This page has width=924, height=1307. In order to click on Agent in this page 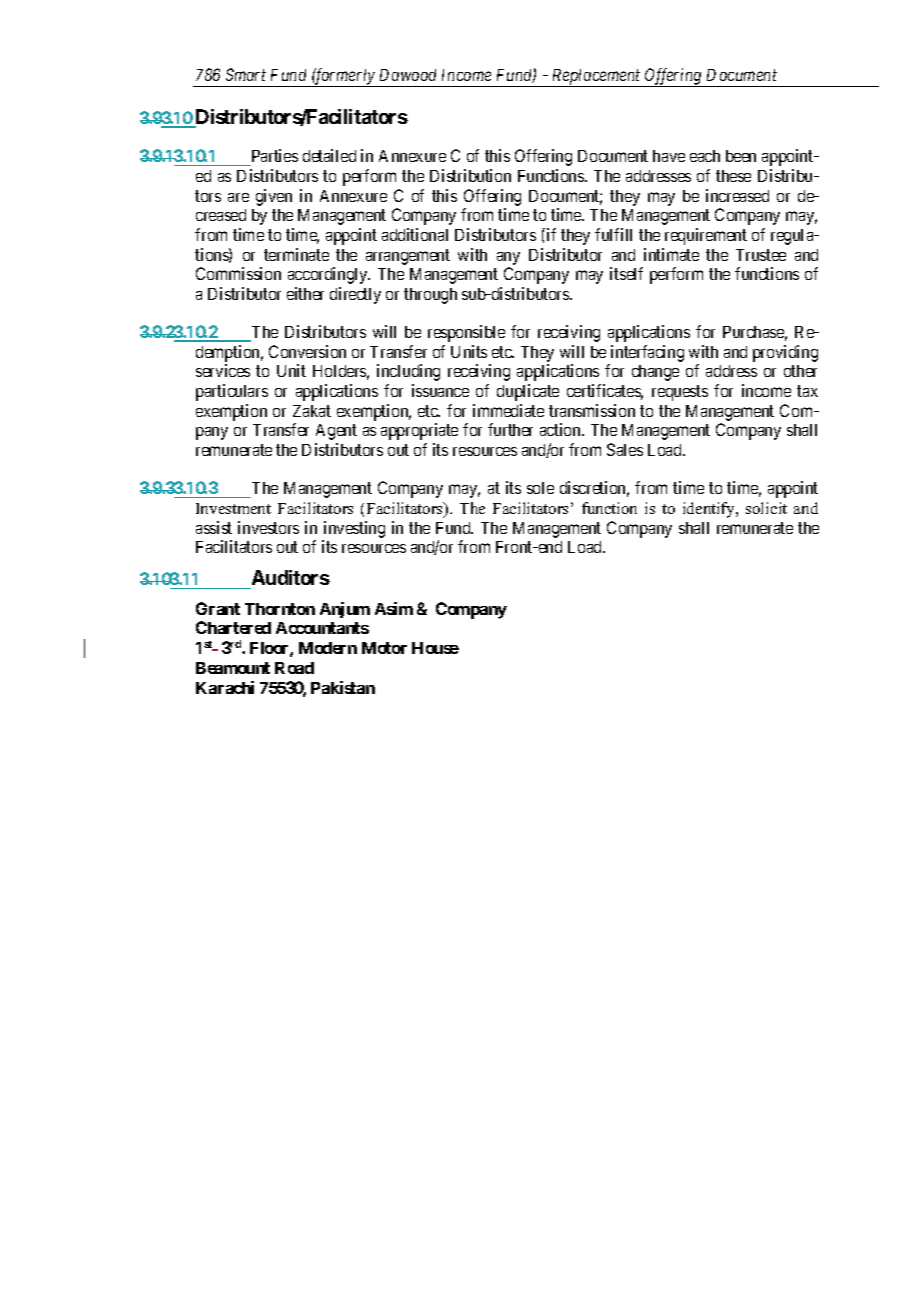, I will do `click(336, 432)`.
